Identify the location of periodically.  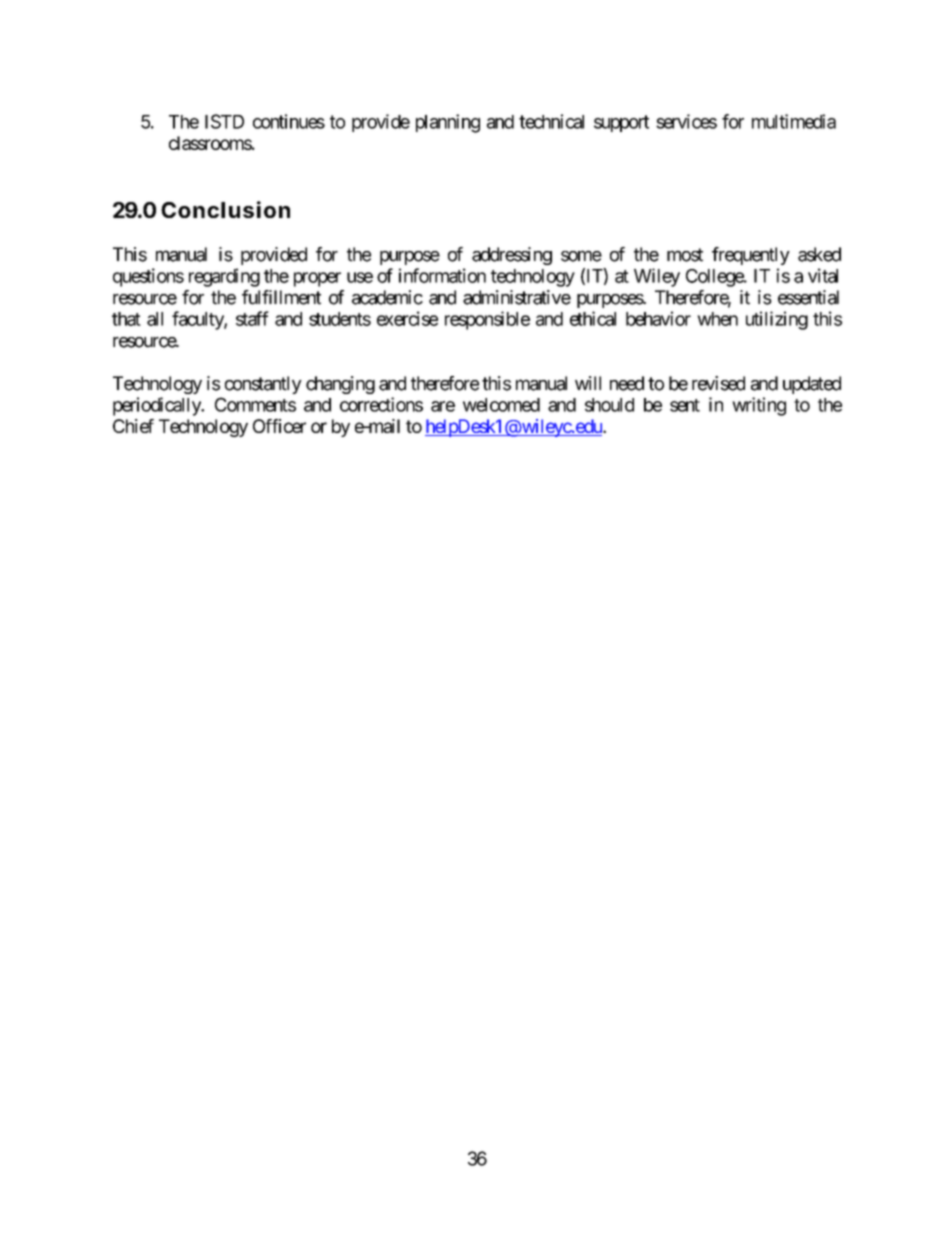
(158, 406).
